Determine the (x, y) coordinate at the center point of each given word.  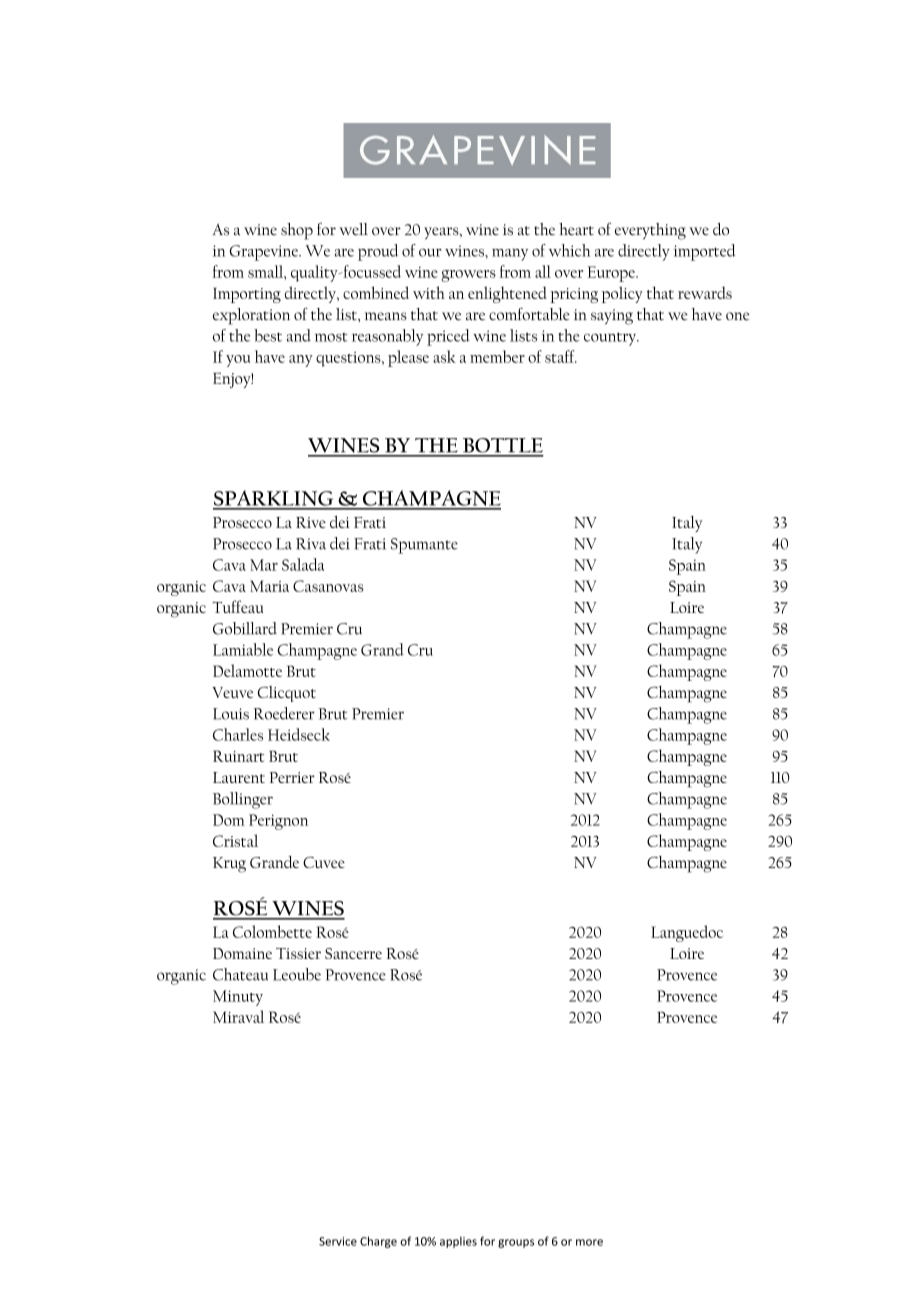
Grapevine (265, 253)
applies (458, 1242)
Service (338, 1241)
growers (468, 276)
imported (705, 252)
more (589, 1242)
